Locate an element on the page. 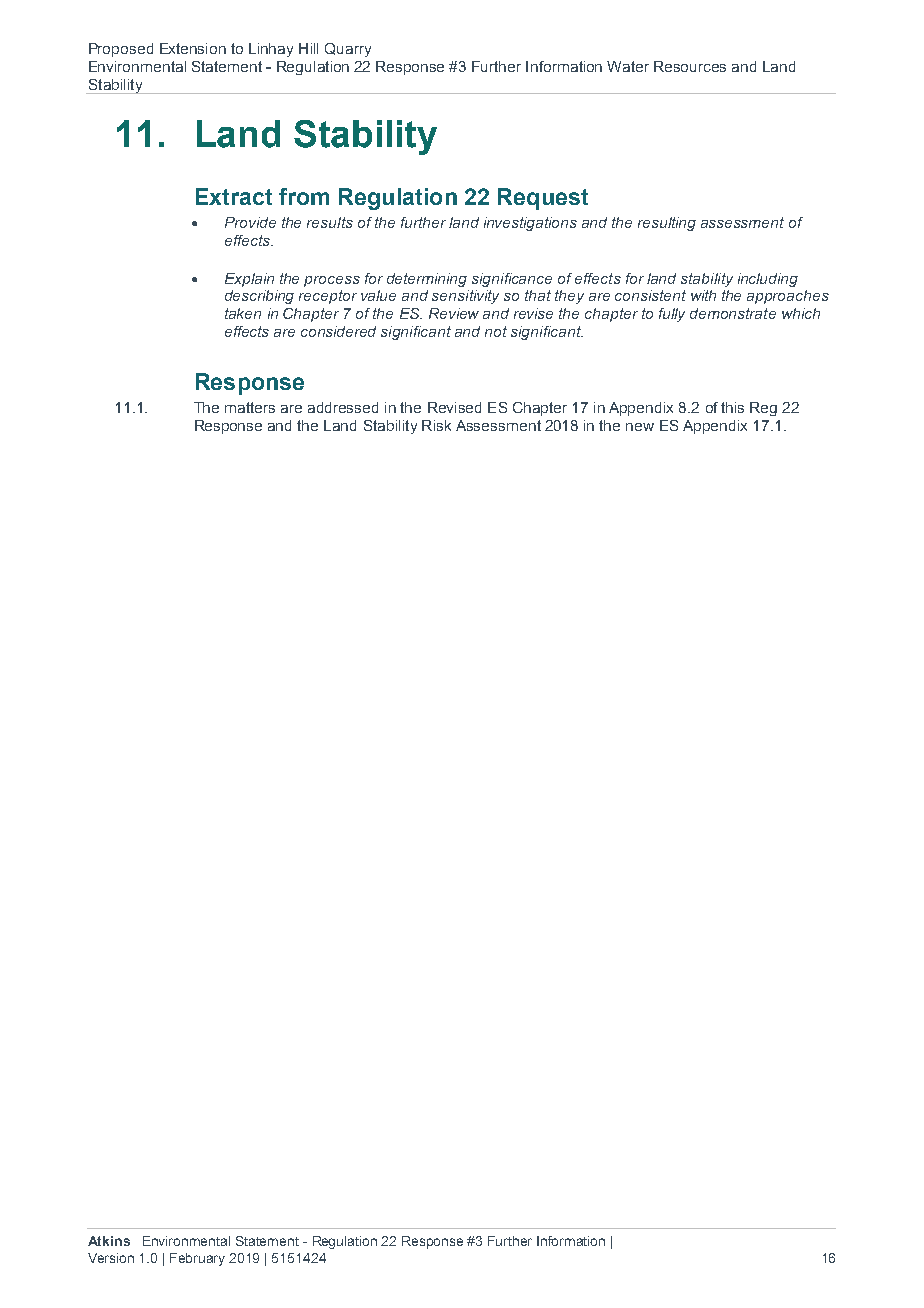  Atkins is located at coordinates (109, 1241).
